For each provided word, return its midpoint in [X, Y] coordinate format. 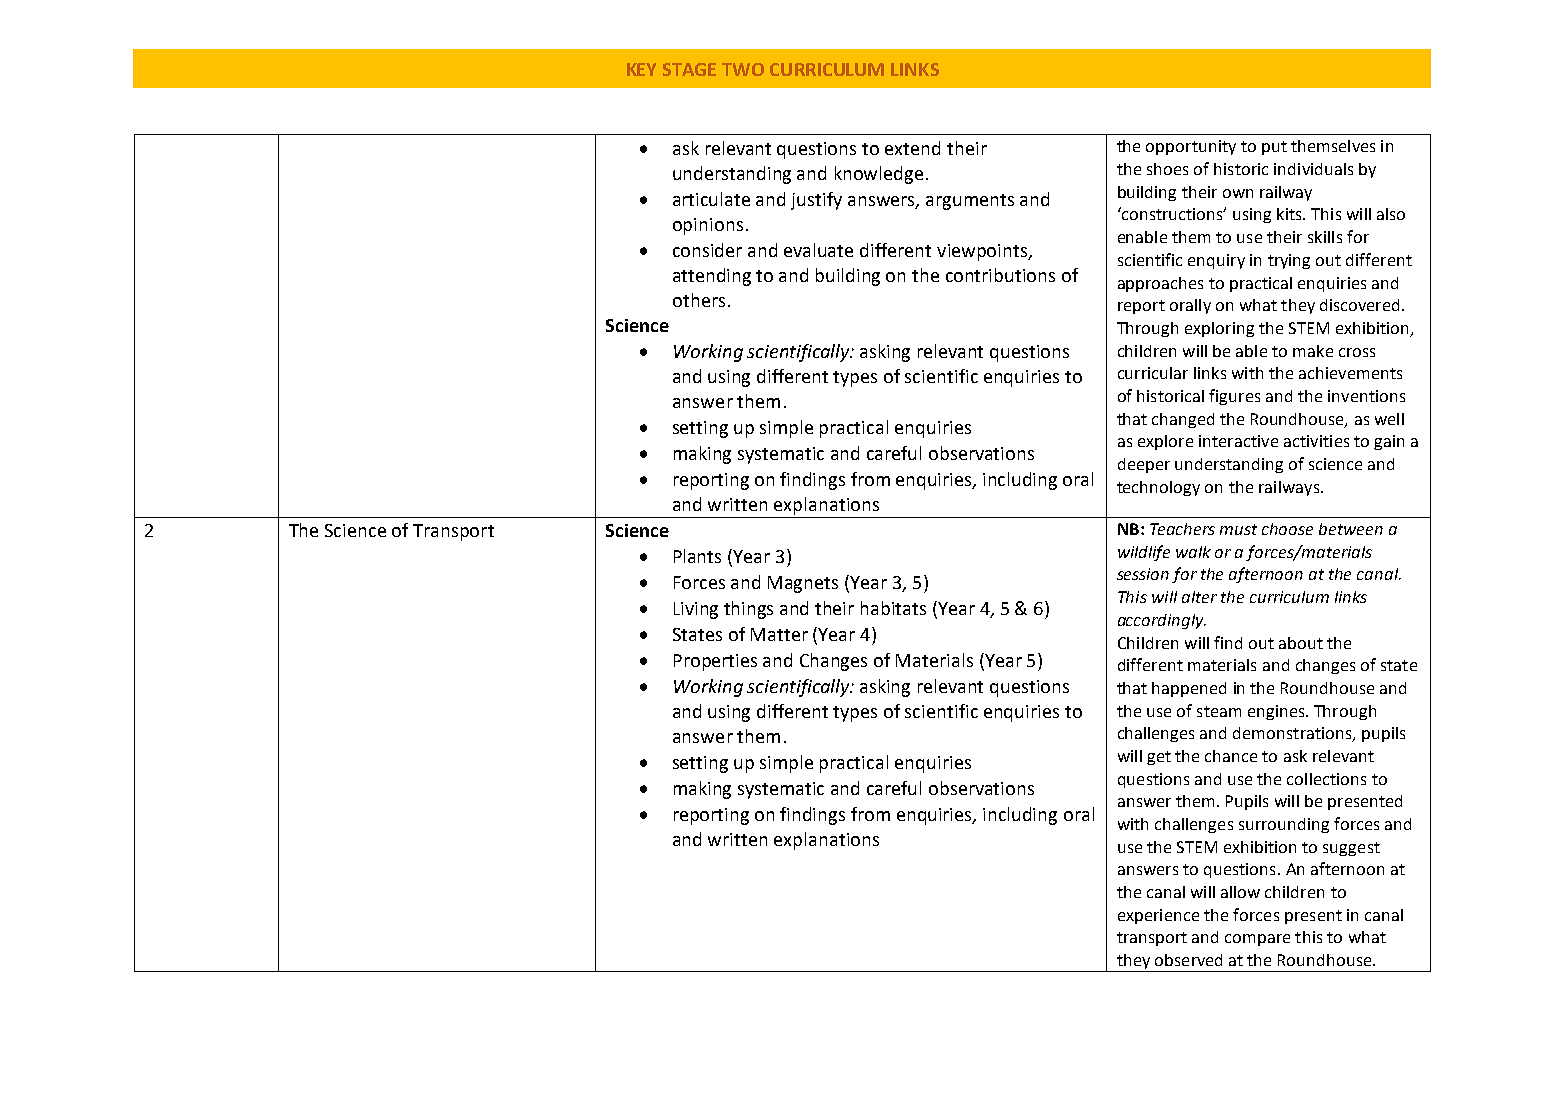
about [1301, 643]
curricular [1153, 373]
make [1313, 351]
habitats [893, 608]
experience [1158, 916]
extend [912, 148]
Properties [715, 662]
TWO [743, 69]
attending [712, 277]
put [1274, 148]
